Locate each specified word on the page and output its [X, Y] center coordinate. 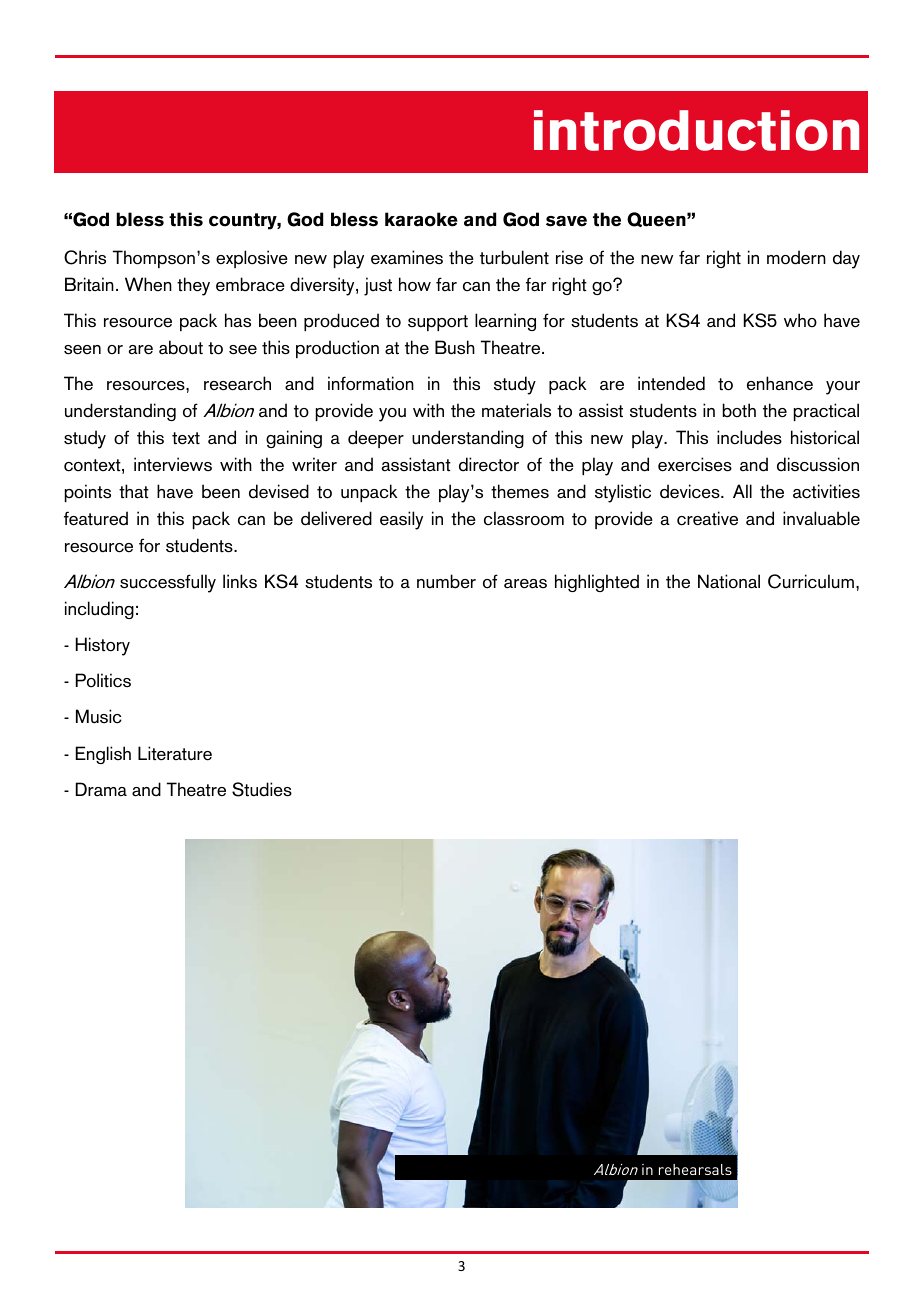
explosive [252, 259]
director [489, 464]
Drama [101, 789]
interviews [173, 464]
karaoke [421, 219]
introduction [696, 130]
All [742, 491]
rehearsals [695, 1169]
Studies [262, 789]
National [729, 581]
